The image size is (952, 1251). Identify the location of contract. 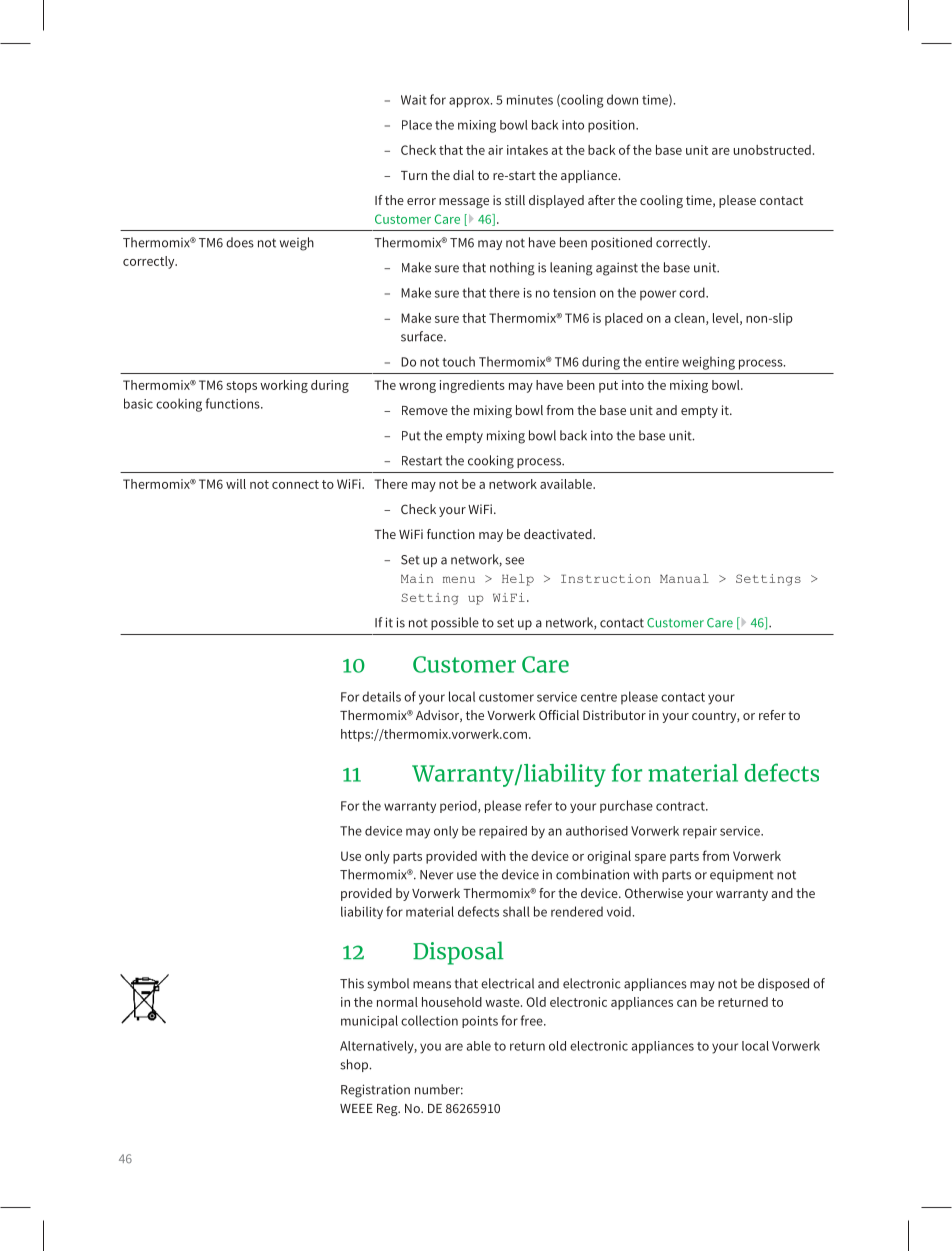
(681, 806).
